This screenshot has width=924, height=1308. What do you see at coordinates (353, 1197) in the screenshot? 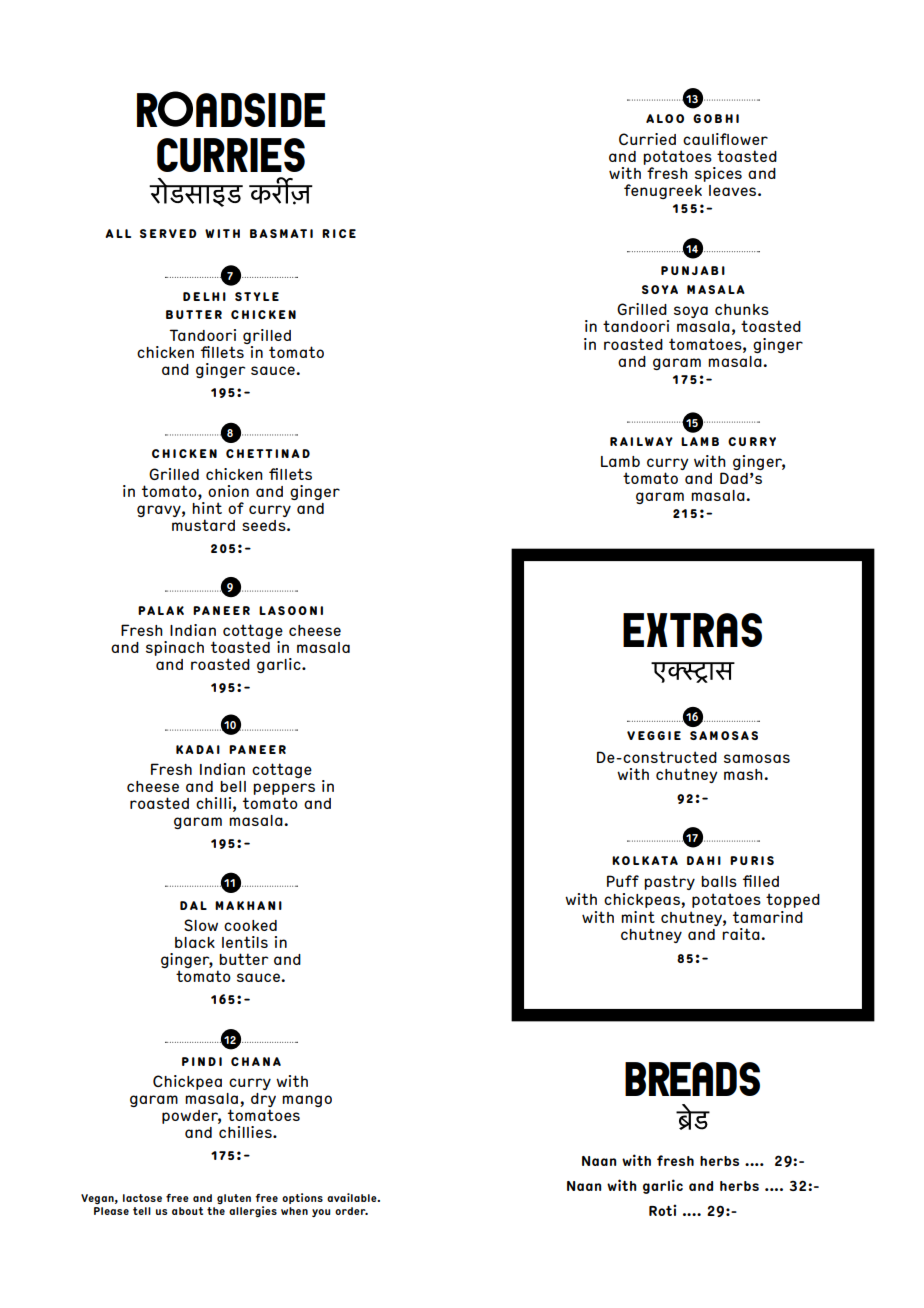
I see `available` at bounding box center [353, 1197].
